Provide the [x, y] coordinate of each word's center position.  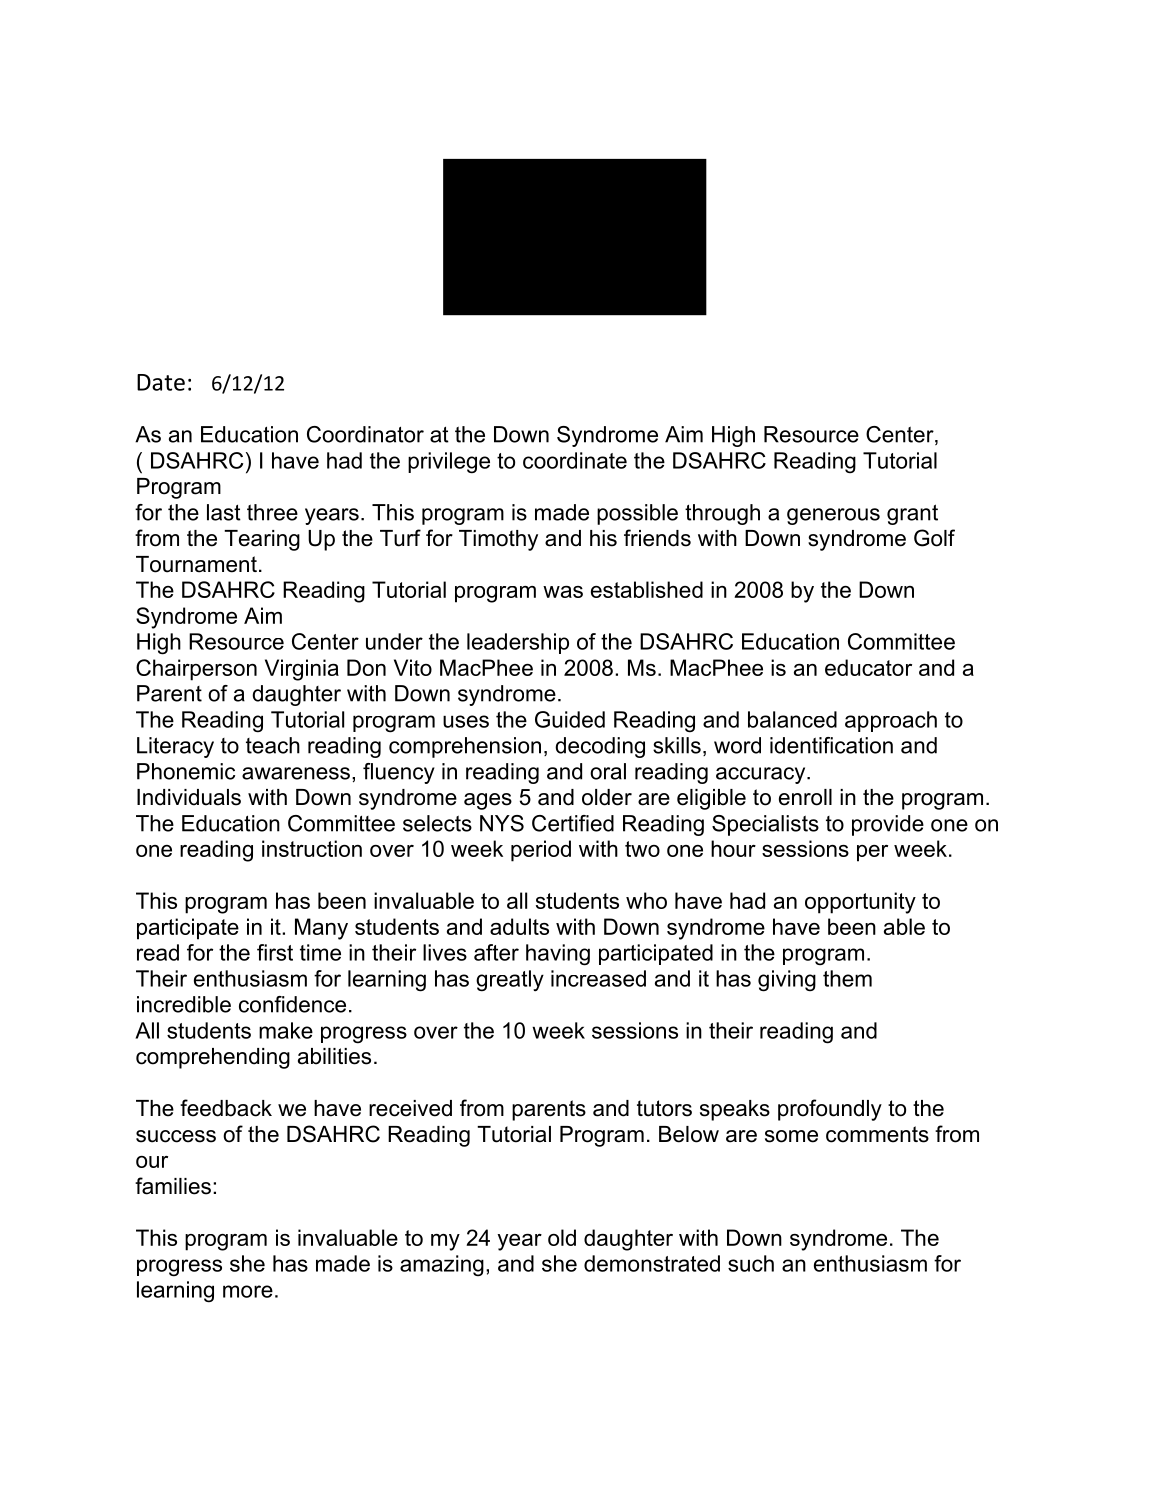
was [563, 592]
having [558, 955]
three [272, 512]
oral [608, 771]
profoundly [830, 1110]
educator [868, 667]
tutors [664, 1108]
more [248, 1291]
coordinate [575, 460]
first [275, 952]
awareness [296, 773]
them [847, 978]
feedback [226, 1108]
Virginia [302, 670]
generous [833, 516]
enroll [805, 797]
